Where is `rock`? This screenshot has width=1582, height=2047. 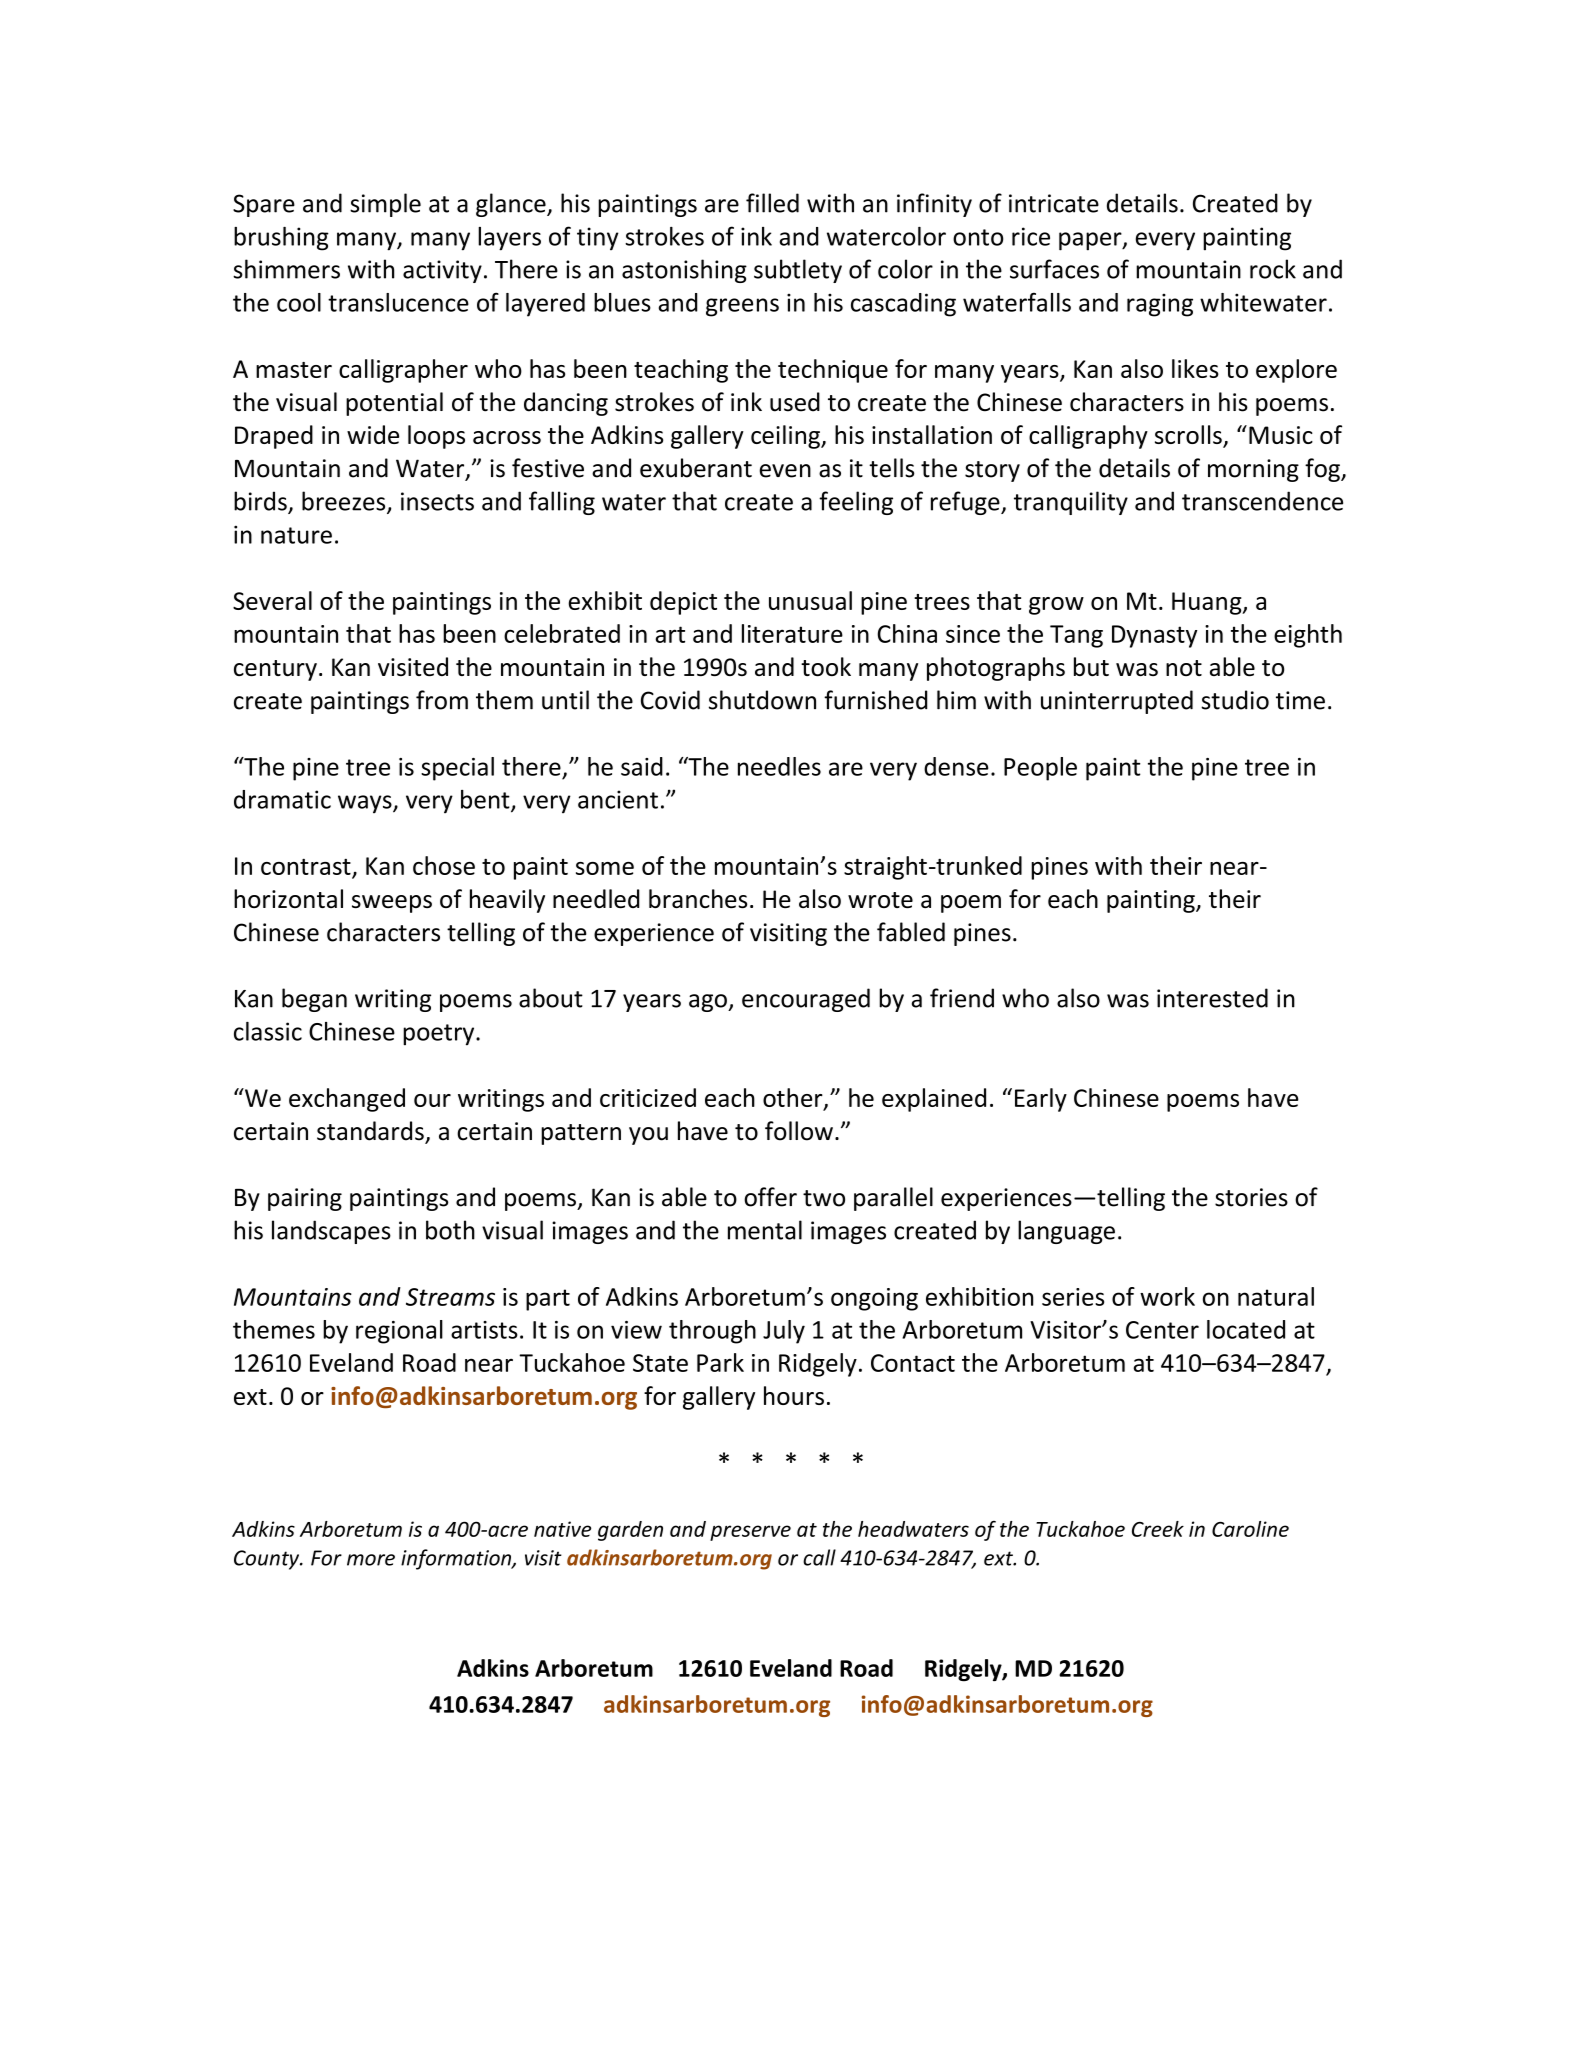
rock is located at coordinates (1273, 269).
